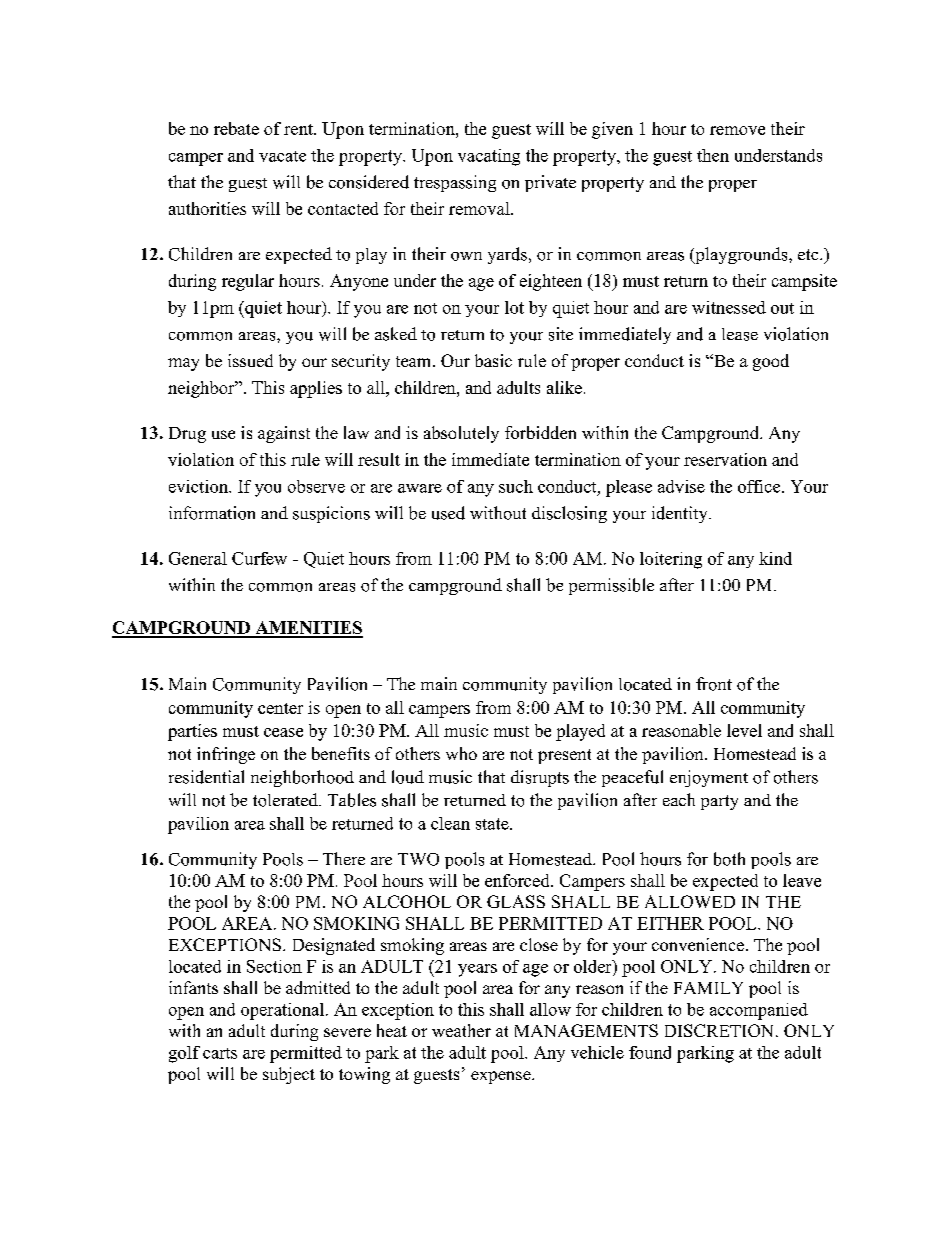 The image size is (952, 1233). Describe the element at coordinates (489, 157) in the document. I see `vacating` at that location.
